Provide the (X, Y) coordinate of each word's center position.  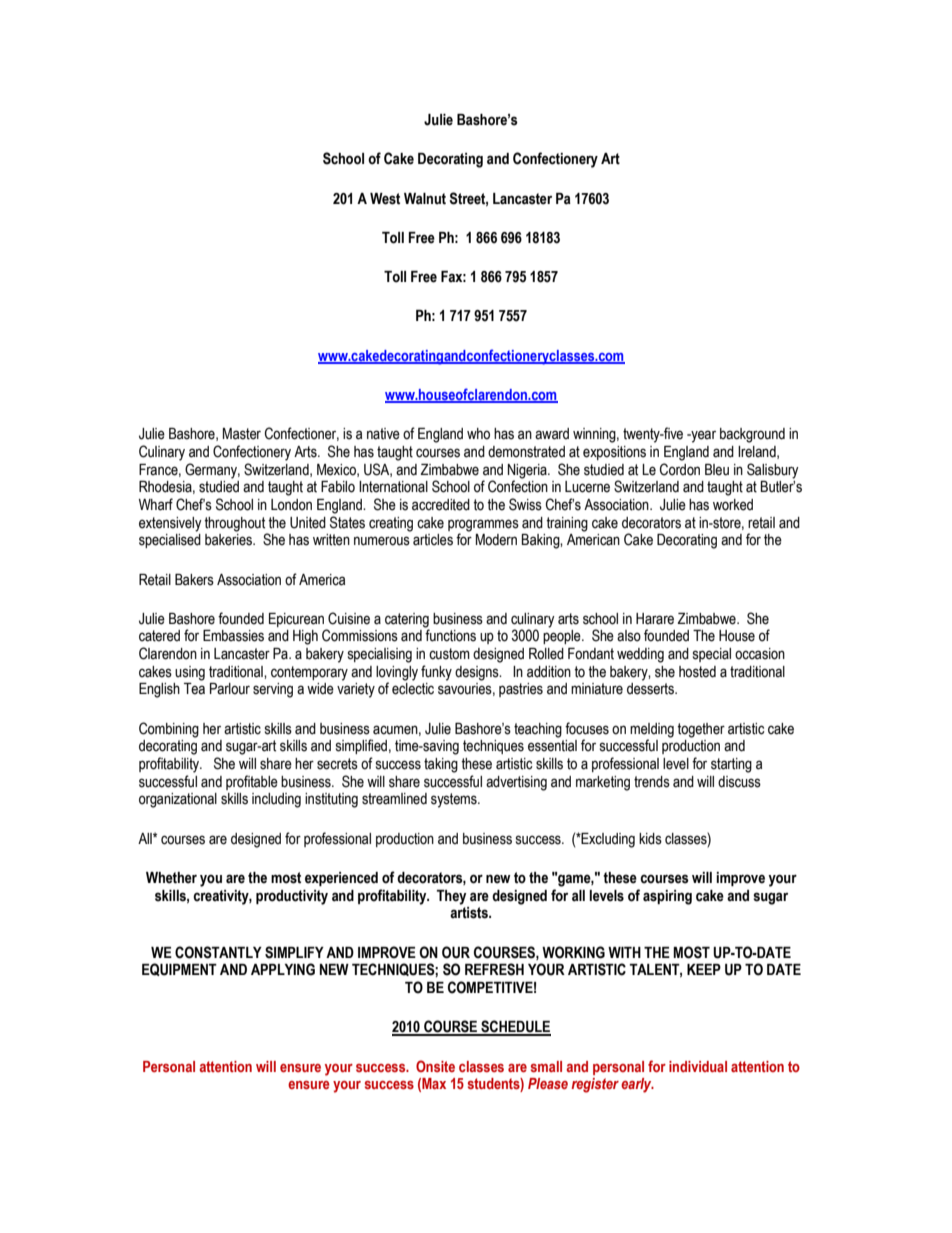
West (385, 199)
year (702, 436)
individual (698, 1066)
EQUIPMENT (179, 969)
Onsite (435, 1066)
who (478, 434)
